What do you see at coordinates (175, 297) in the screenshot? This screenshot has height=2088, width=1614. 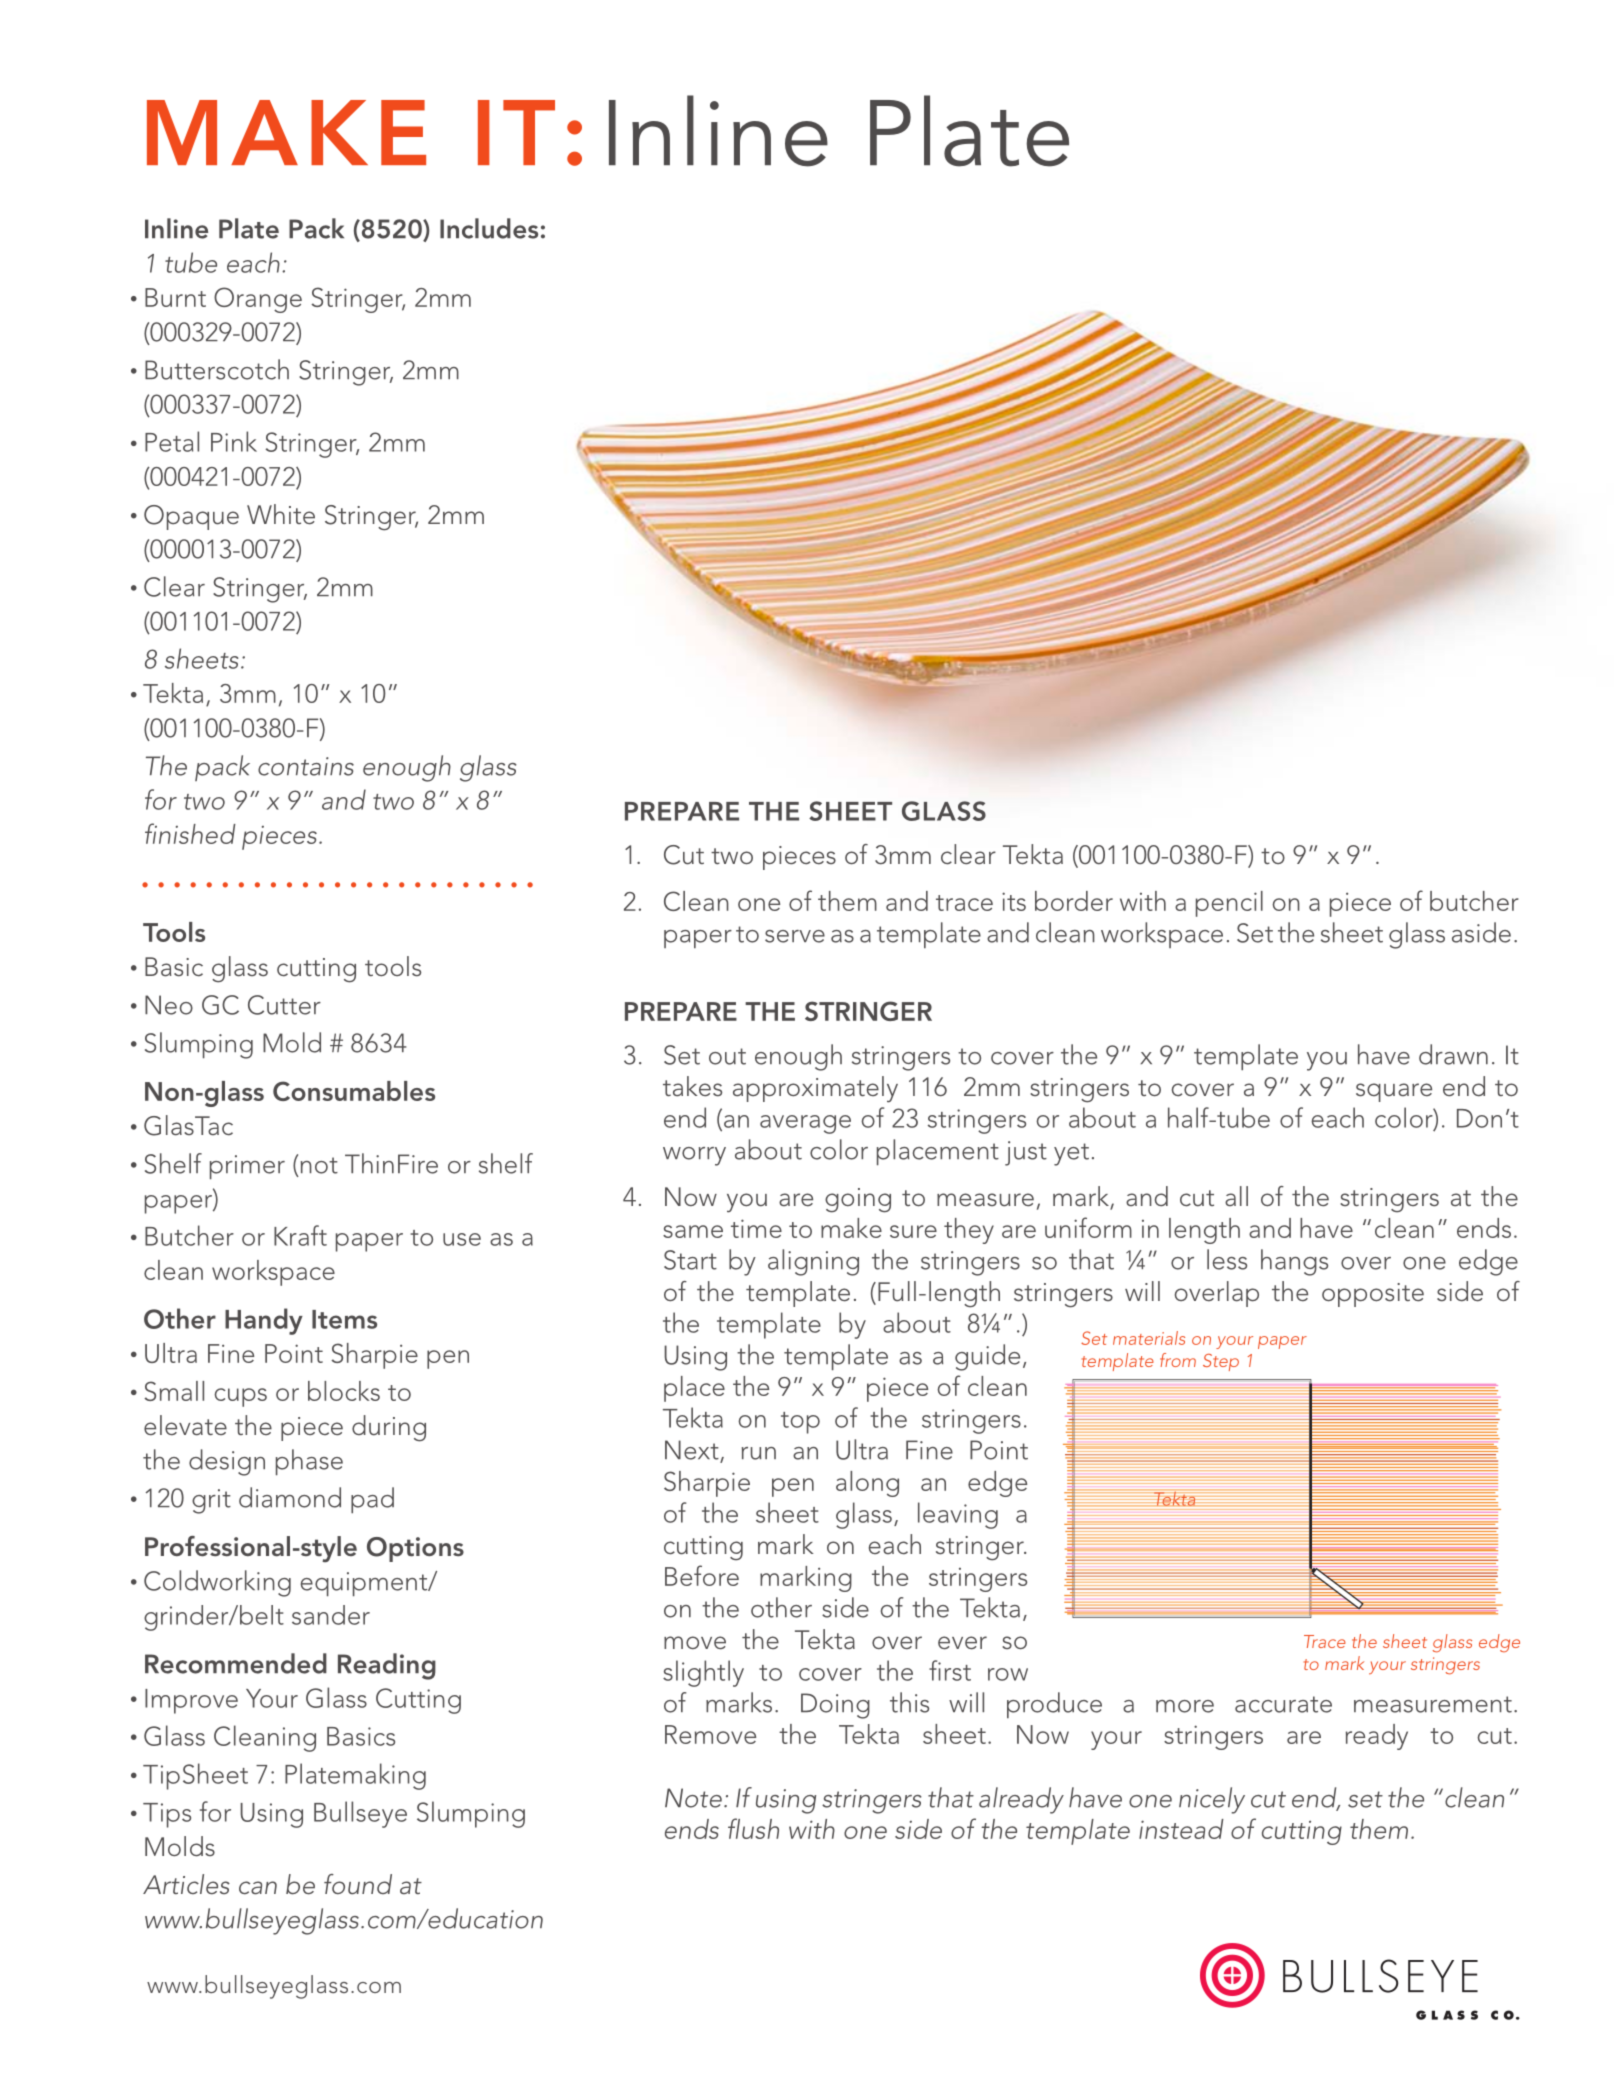 I see `Burnt` at bounding box center [175, 297].
